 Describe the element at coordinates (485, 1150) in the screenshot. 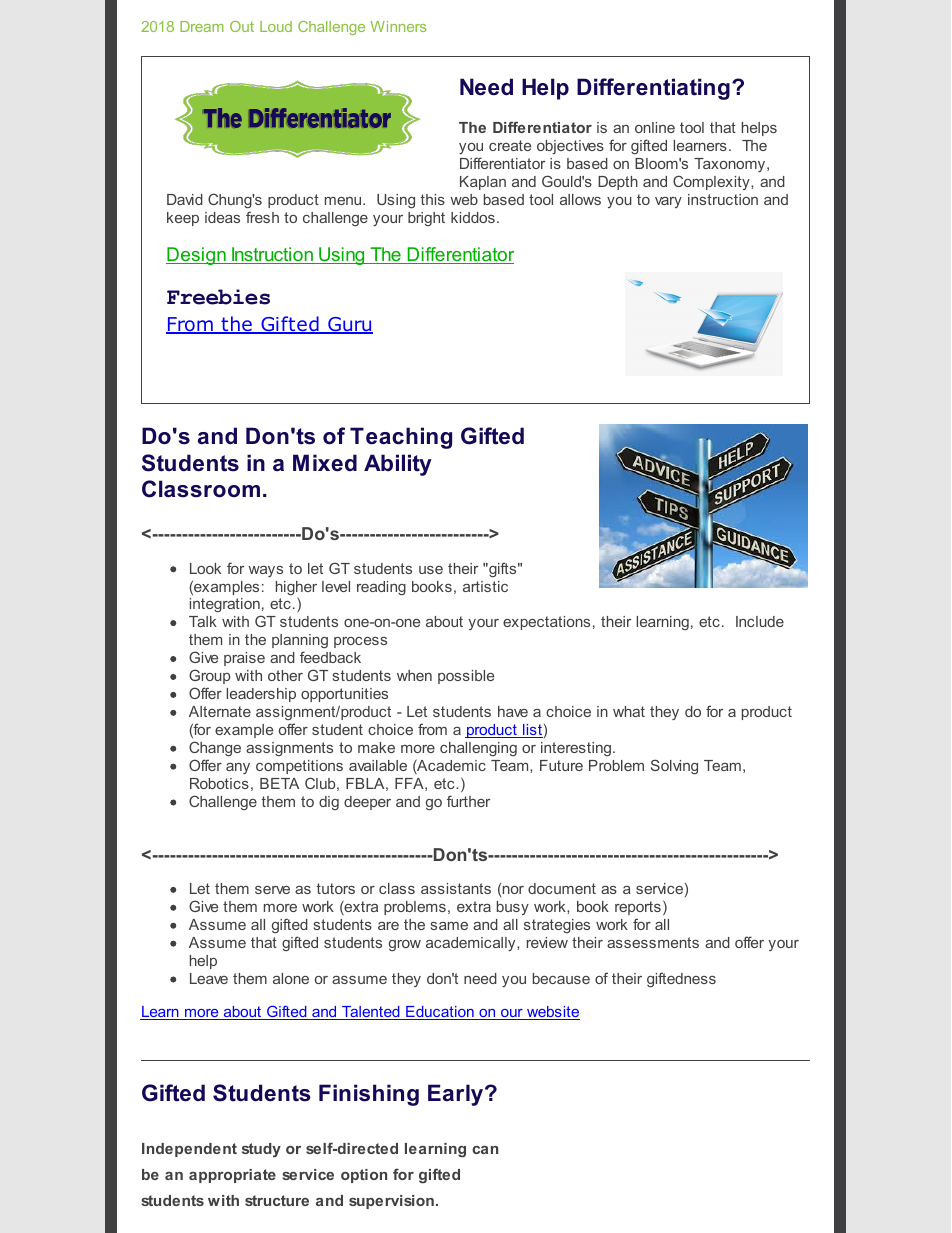

I see `can` at that location.
